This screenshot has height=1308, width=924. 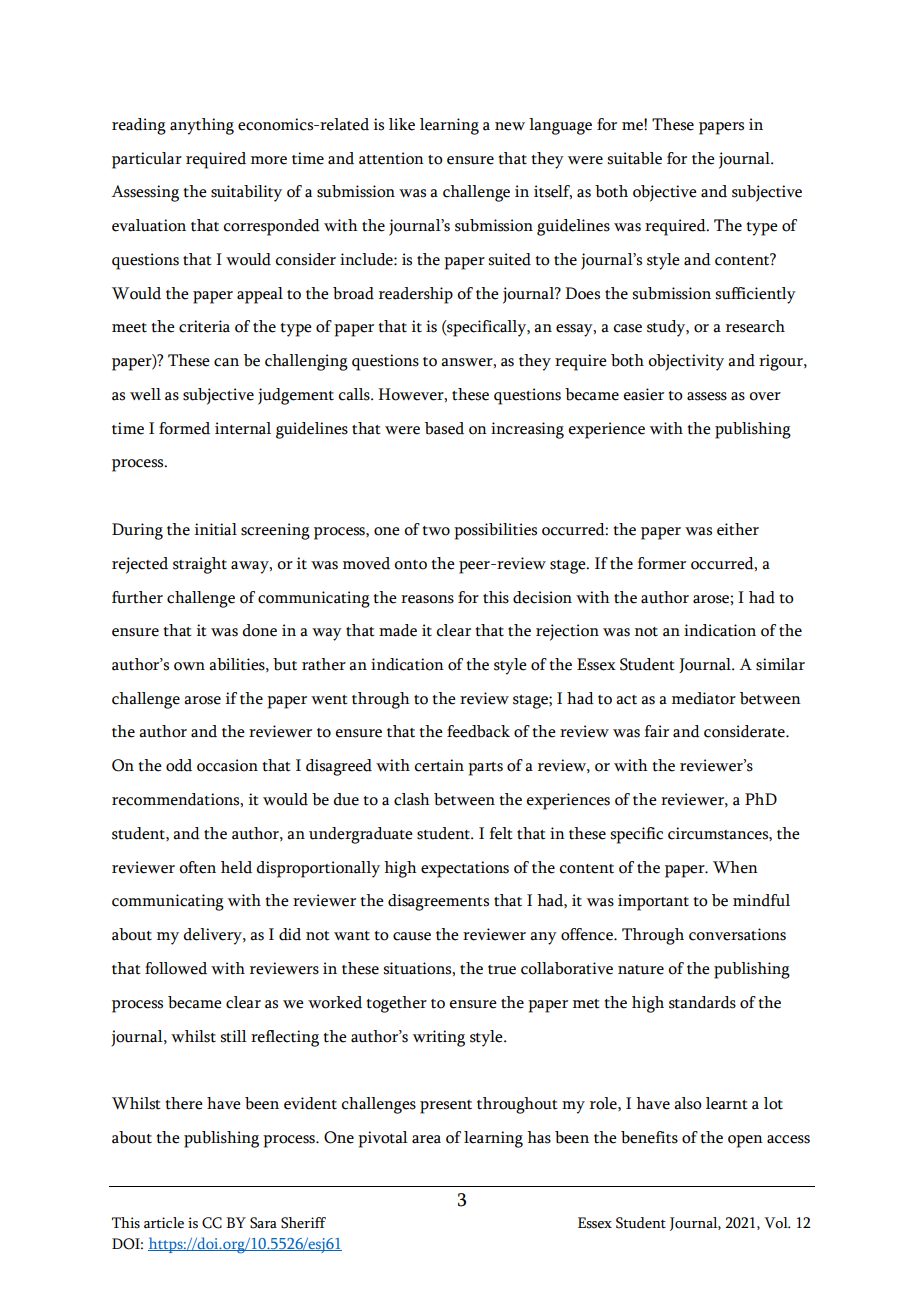 I want to click on objective, so click(x=665, y=193).
